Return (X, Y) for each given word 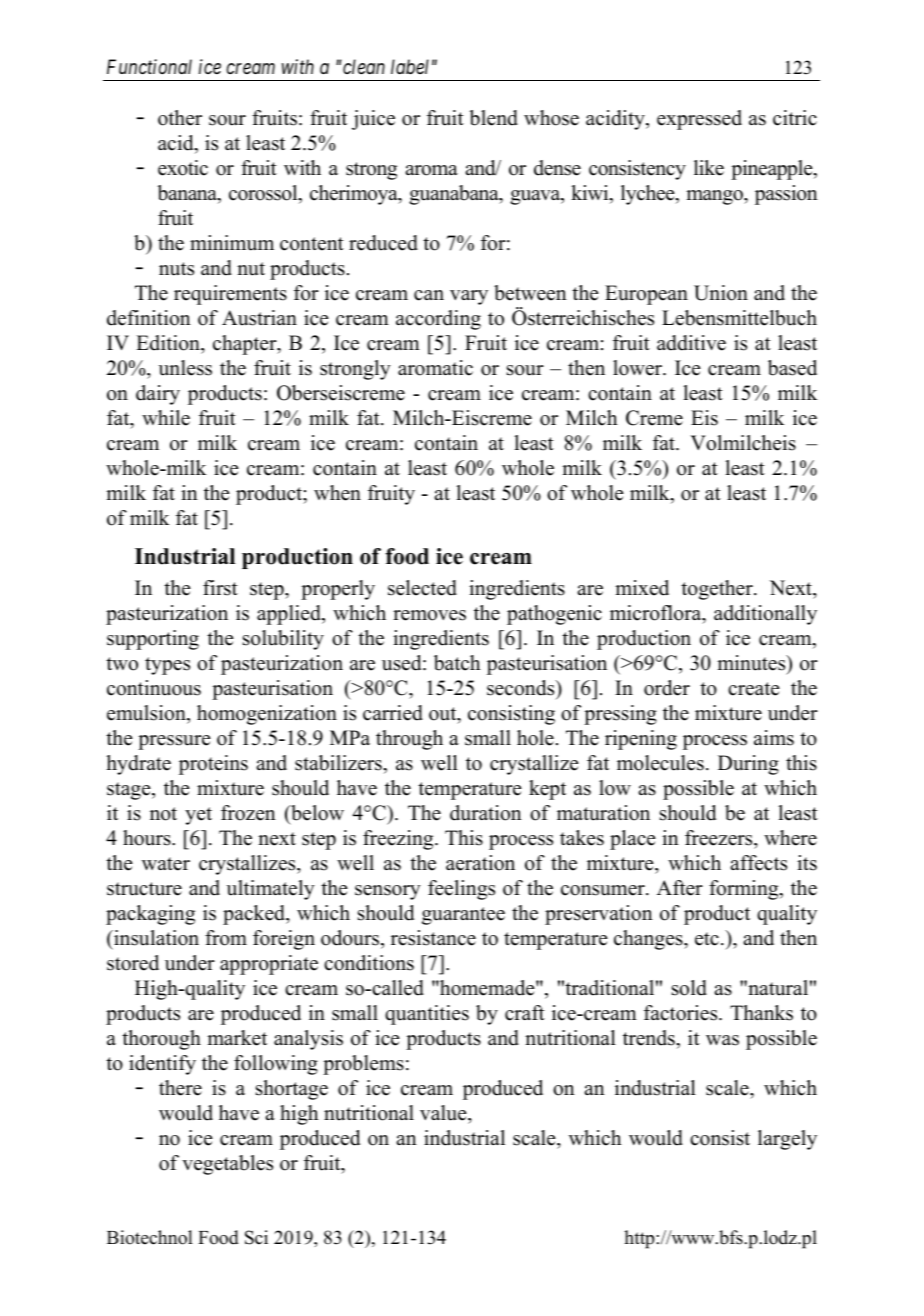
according (438, 320)
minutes (752, 663)
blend (493, 118)
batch (457, 663)
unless (185, 368)
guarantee (463, 916)
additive (691, 343)
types (167, 666)
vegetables (227, 1165)
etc (707, 939)
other (180, 118)
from (226, 938)
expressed (699, 120)
